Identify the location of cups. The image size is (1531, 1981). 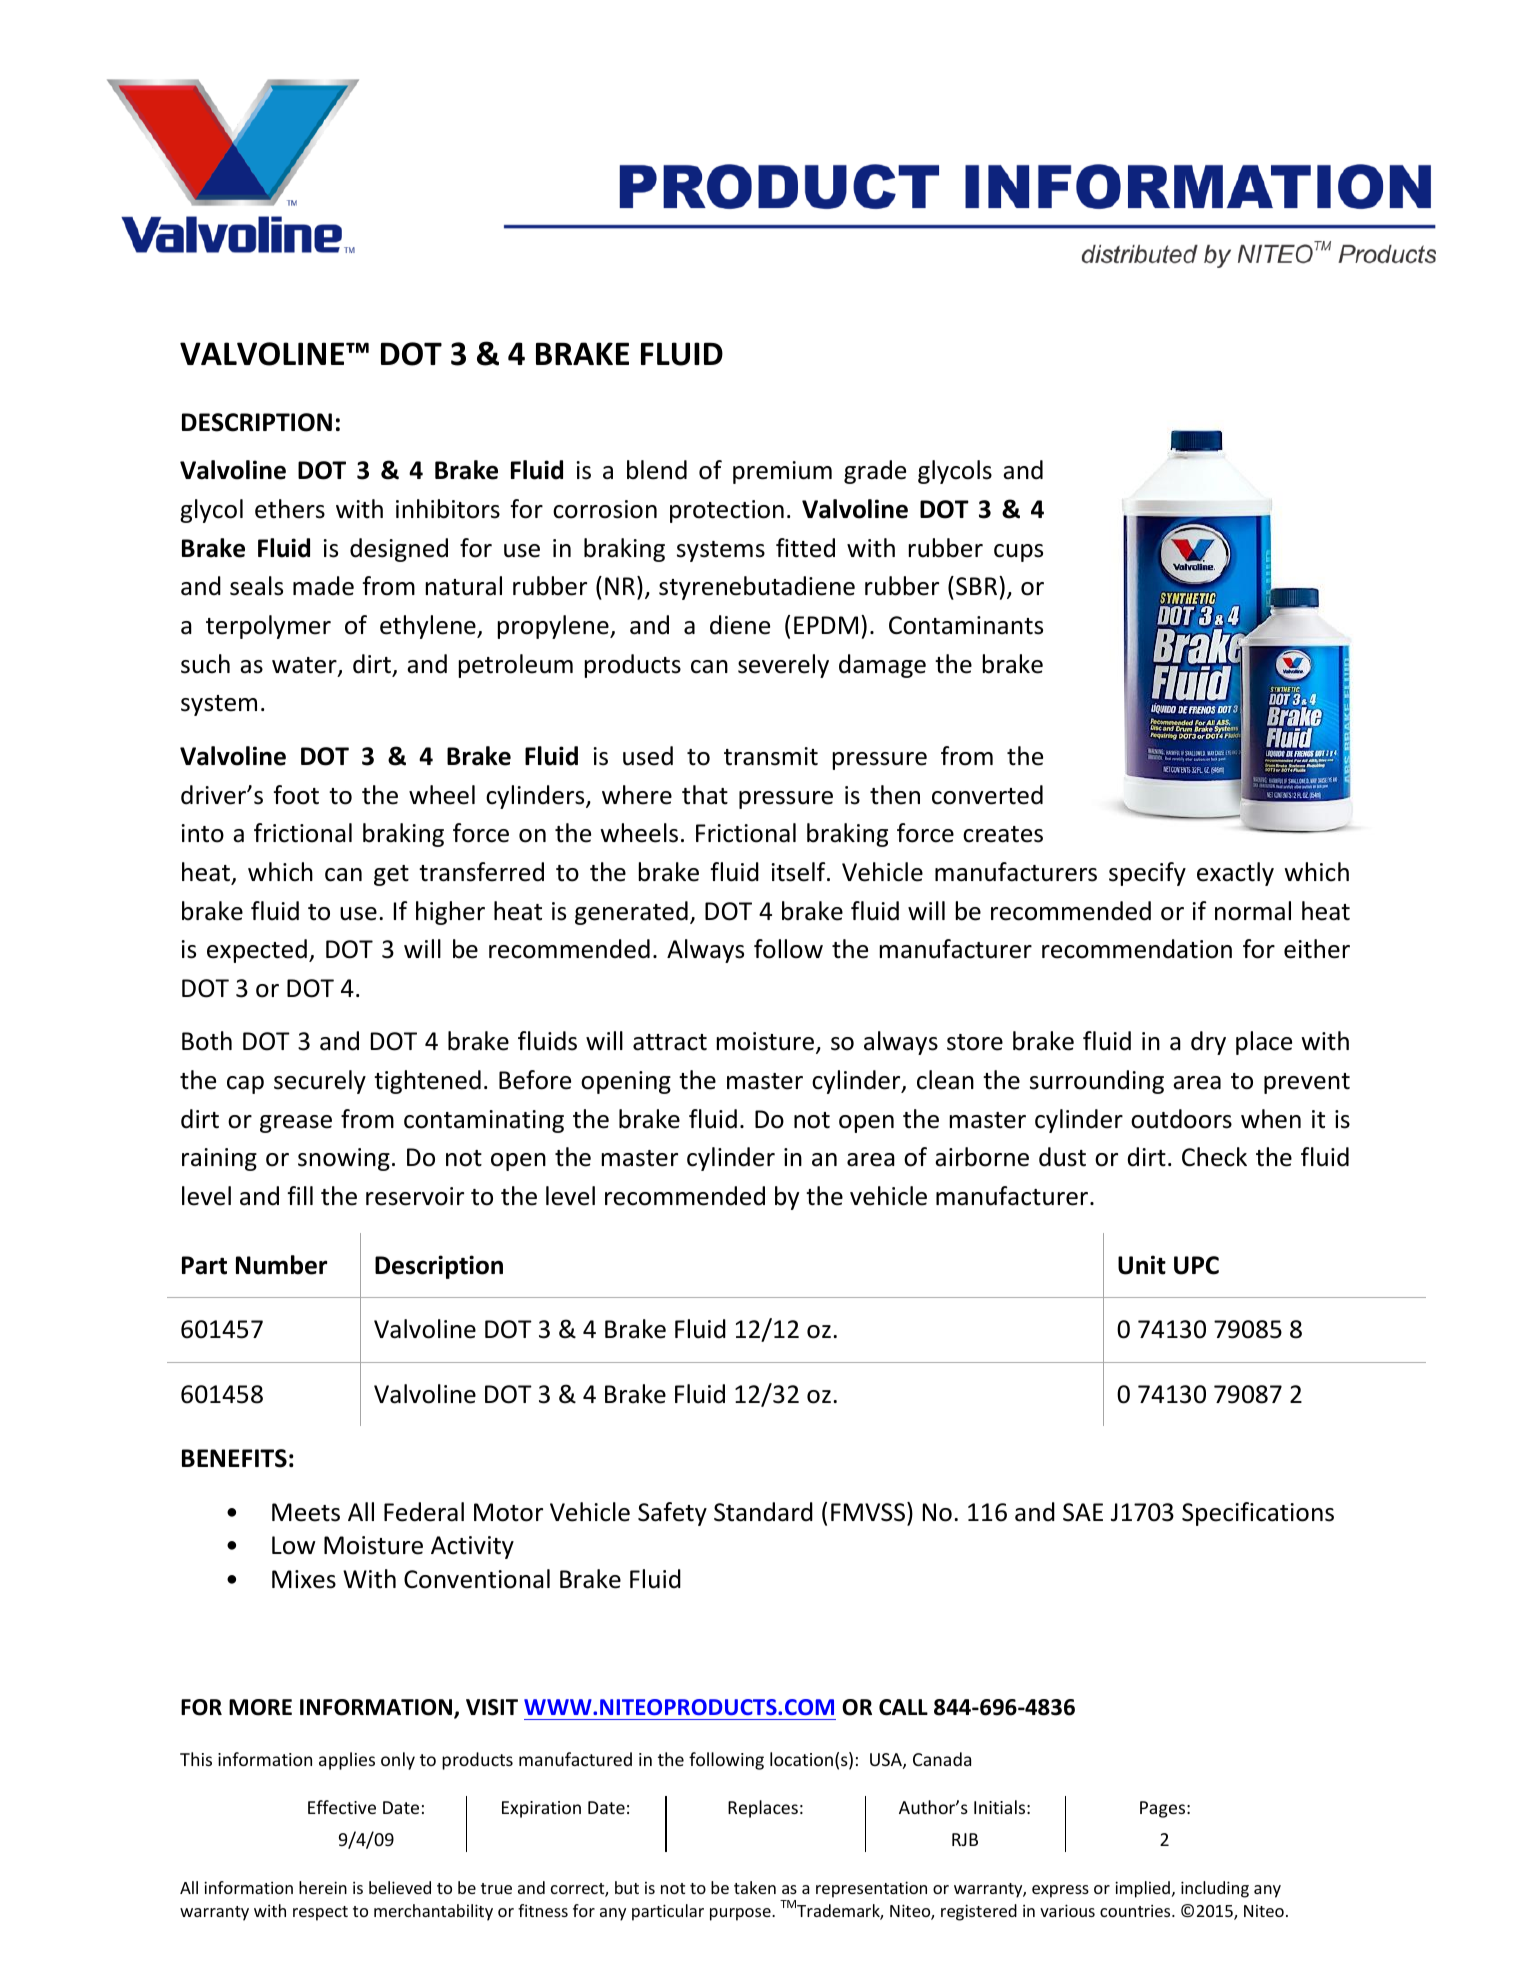
(1018, 553).
